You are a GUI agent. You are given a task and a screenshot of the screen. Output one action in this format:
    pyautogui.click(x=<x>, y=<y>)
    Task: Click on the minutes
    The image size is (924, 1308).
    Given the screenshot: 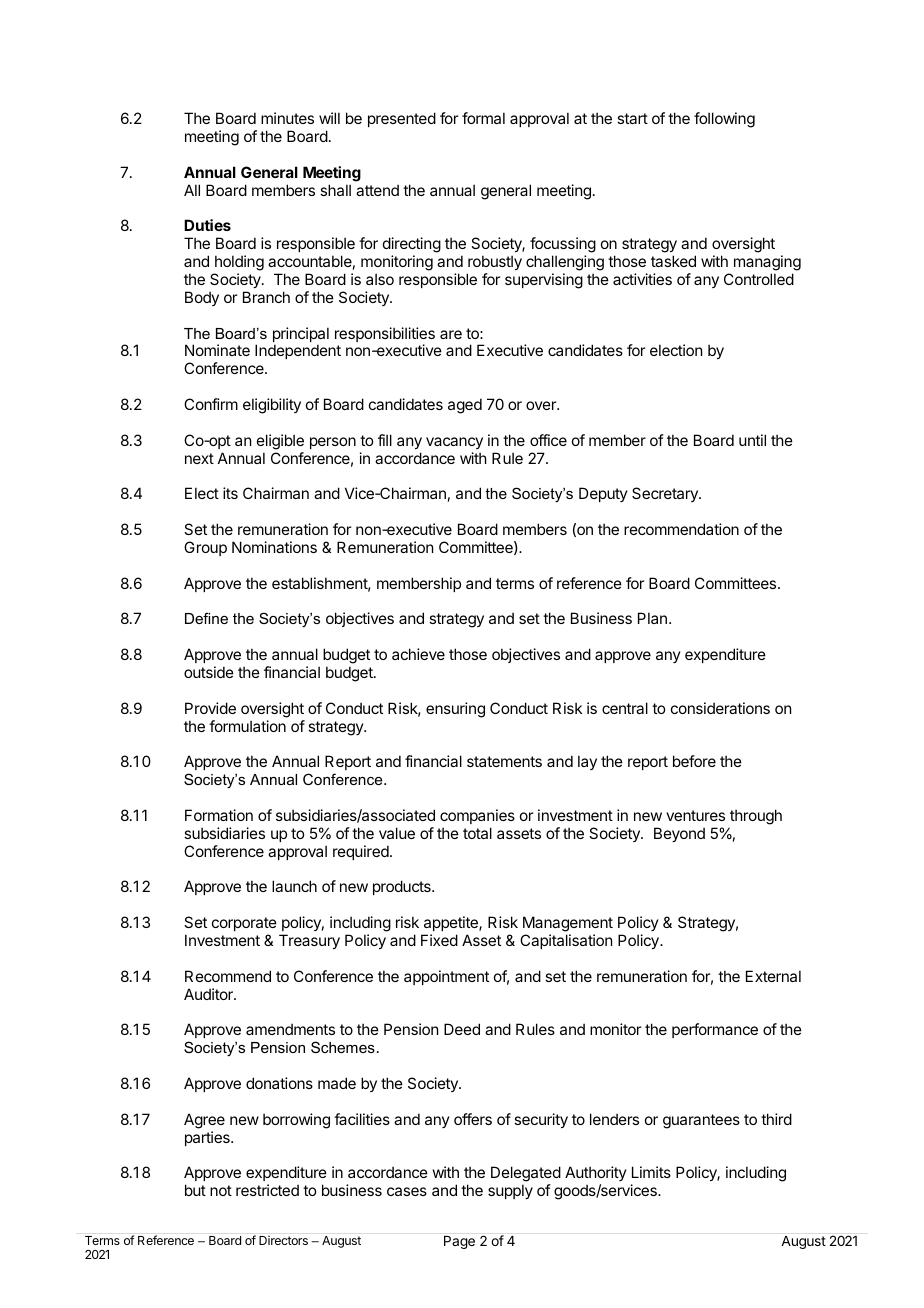 What is the action you would take?
    pyautogui.click(x=287, y=118)
